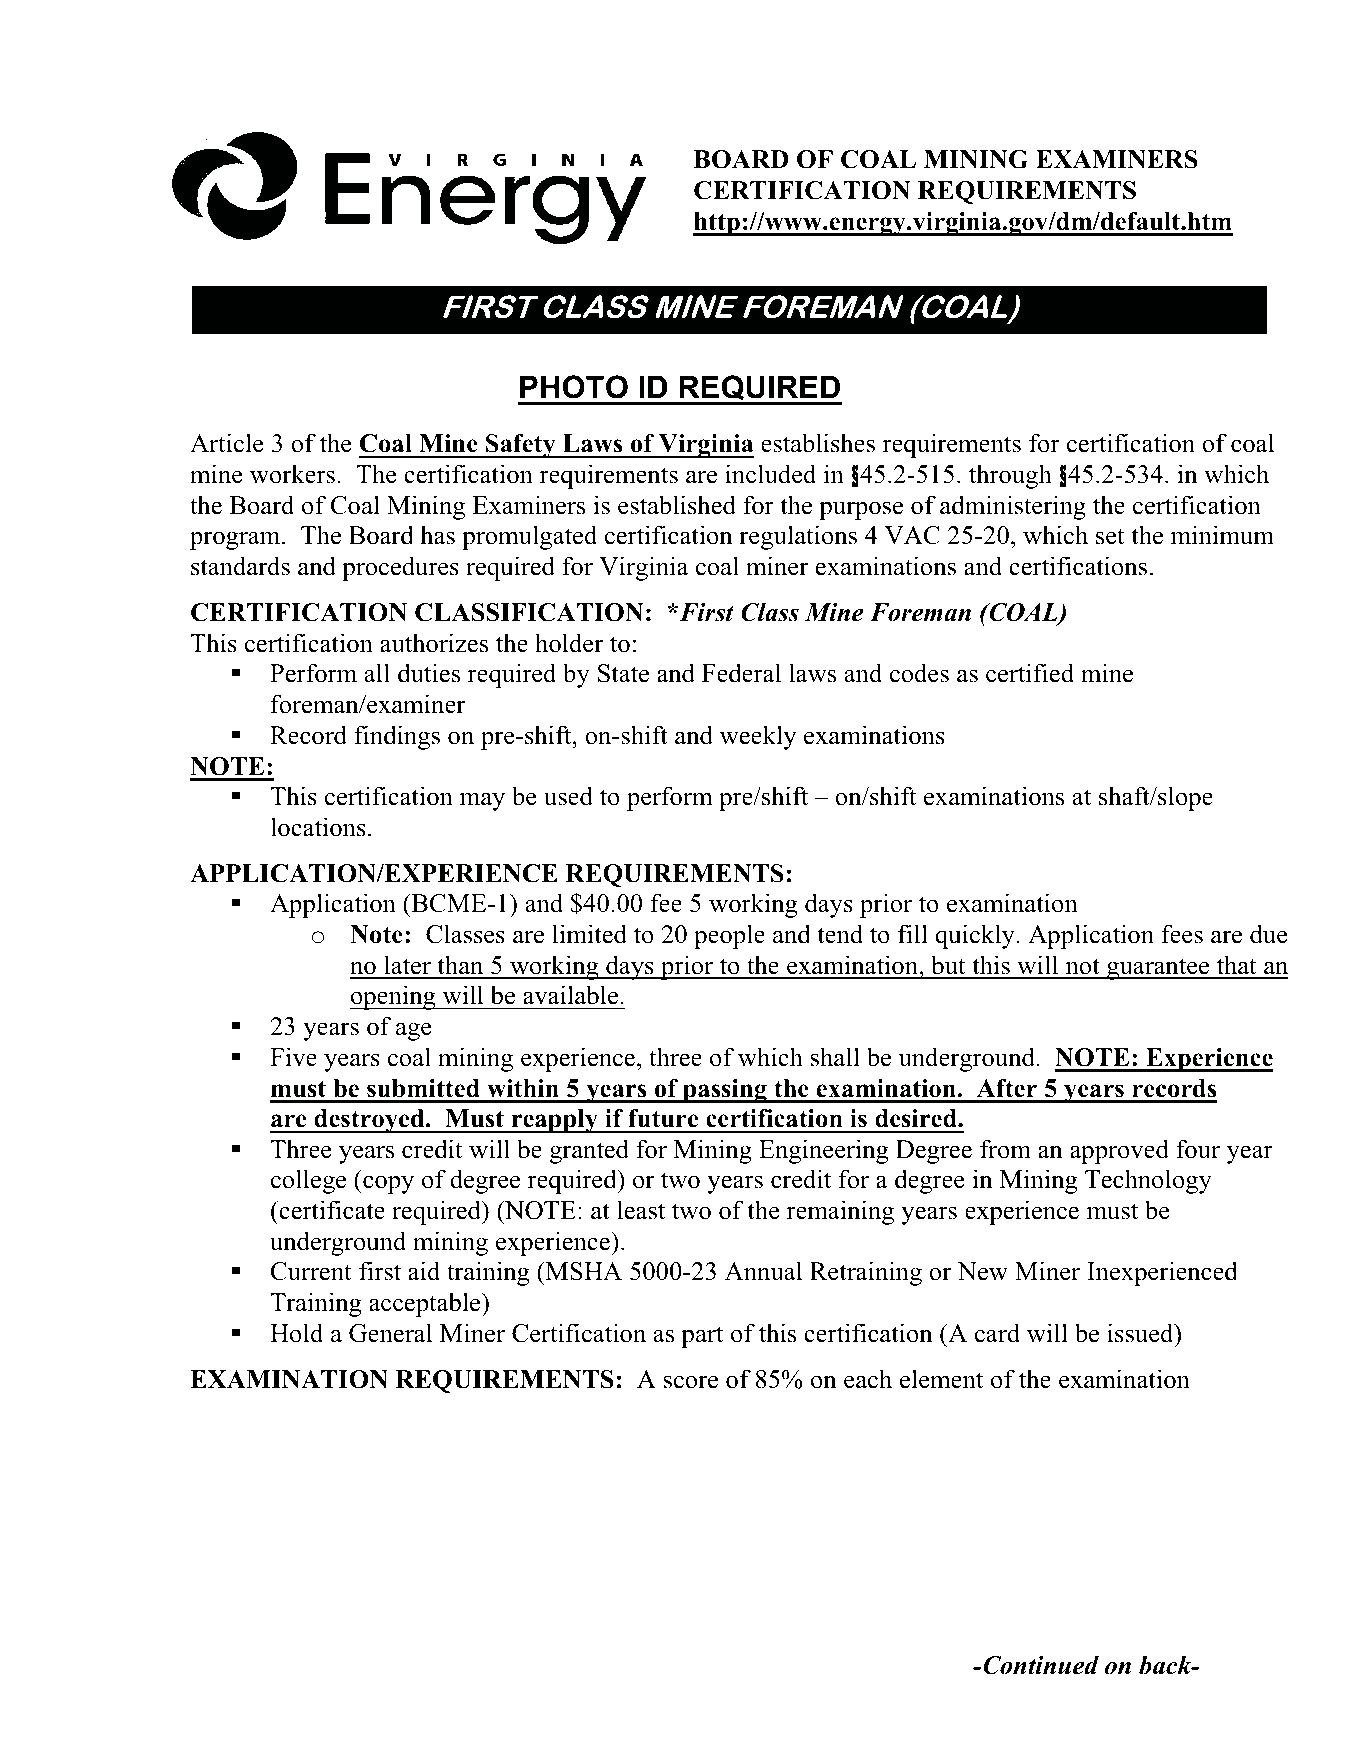 This page has width=1360, height=1760. I want to click on part, so click(702, 1337).
